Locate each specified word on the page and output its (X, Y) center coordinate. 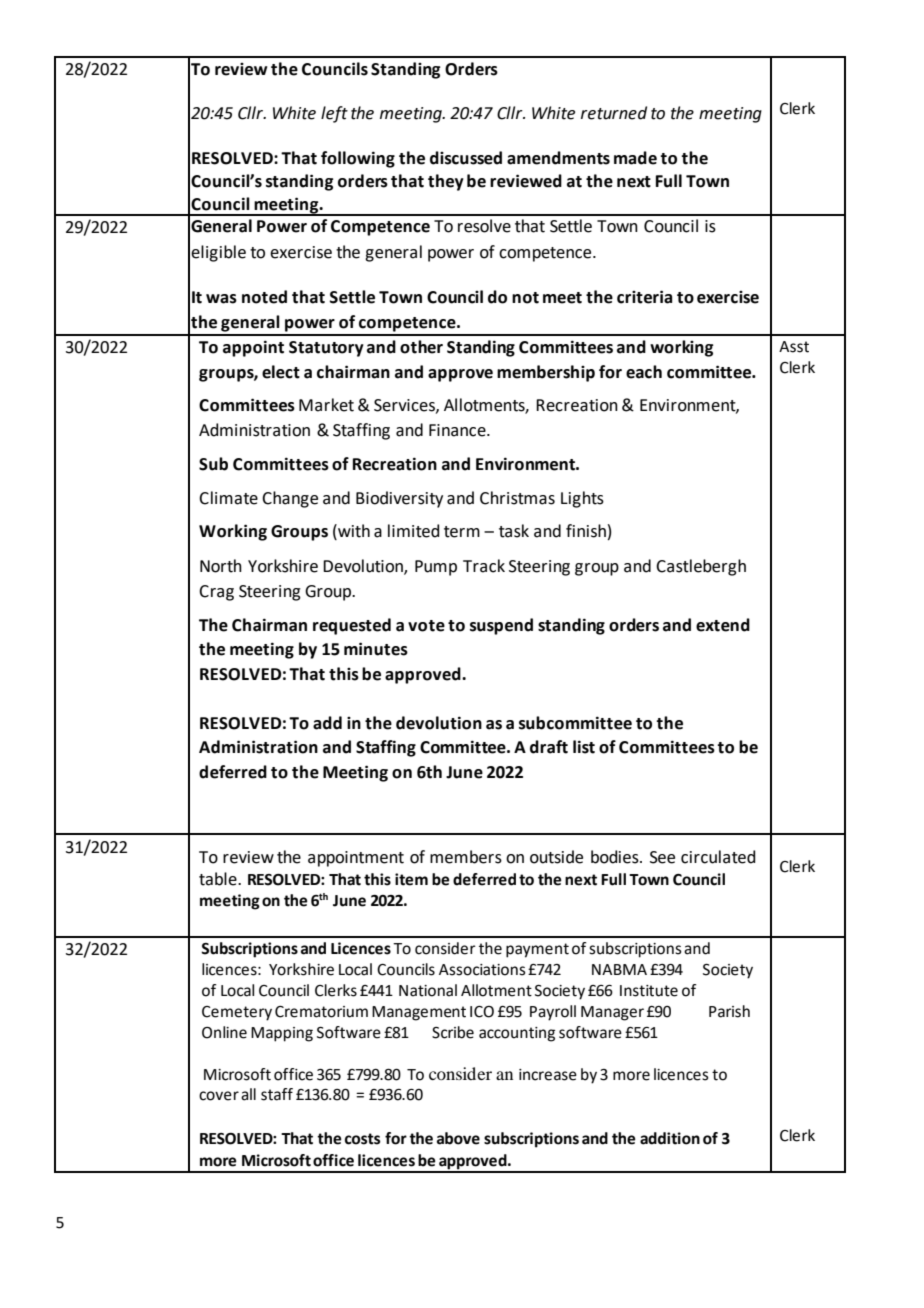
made (635, 158)
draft (549, 747)
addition (670, 1138)
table (219, 879)
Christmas (517, 498)
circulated (718, 857)
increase (548, 1075)
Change (290, 499)
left (334, 114)
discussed (466, 158)
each (644, 372)
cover (219, 1096)
